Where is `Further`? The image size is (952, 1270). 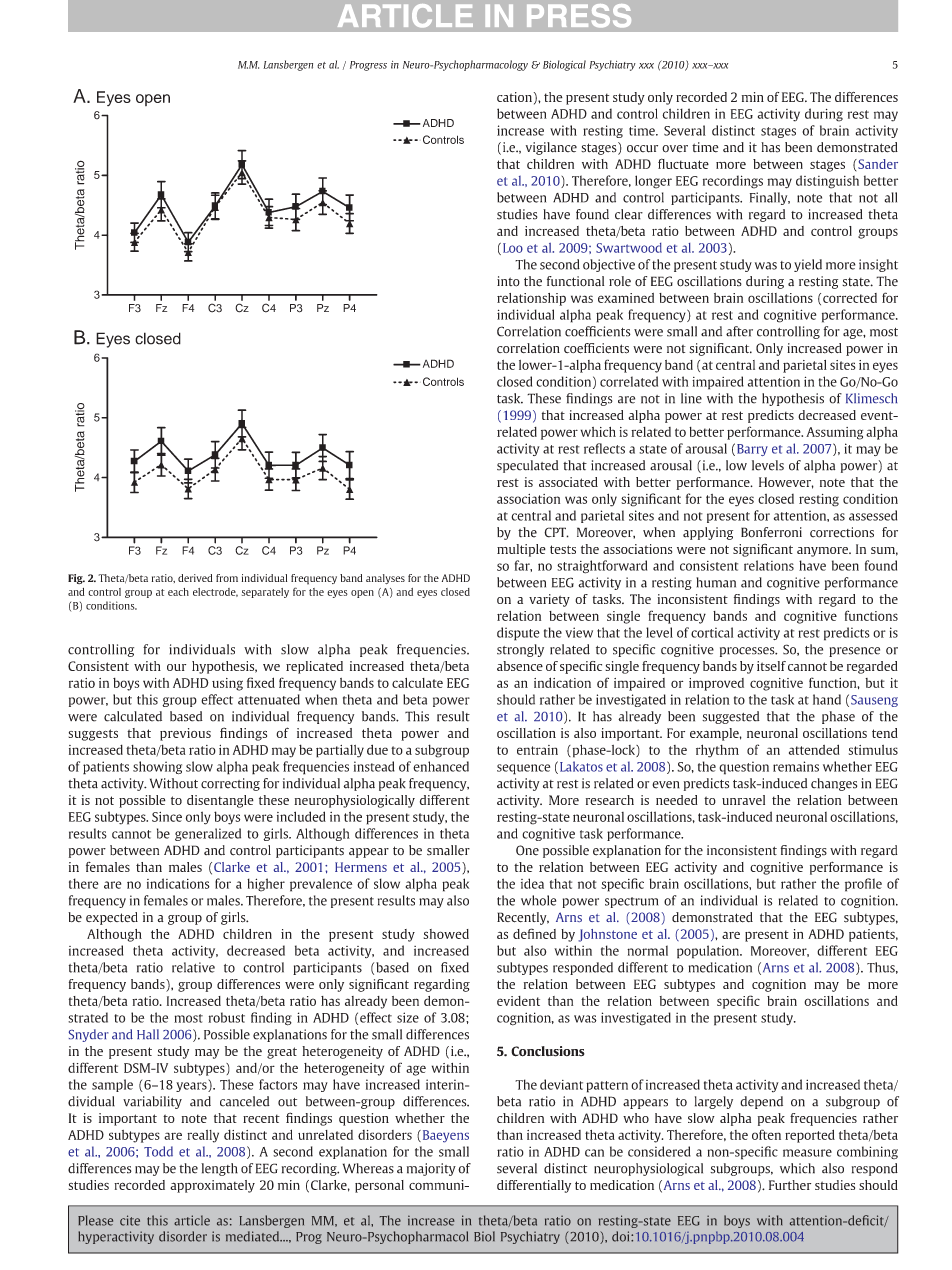
Further is located at coordinates (790, 1185).
